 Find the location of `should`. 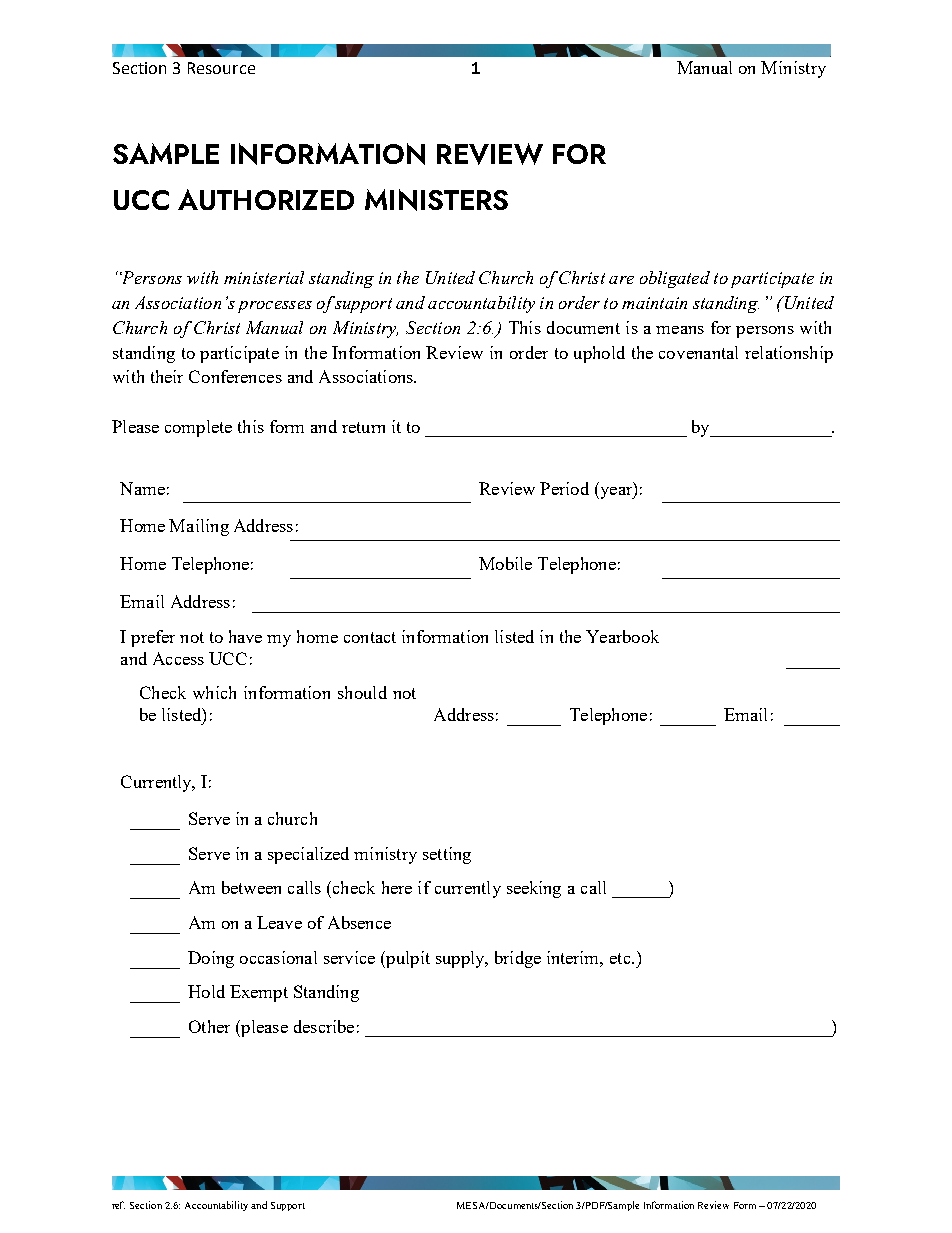

should is located at coordinates (362, 692).
